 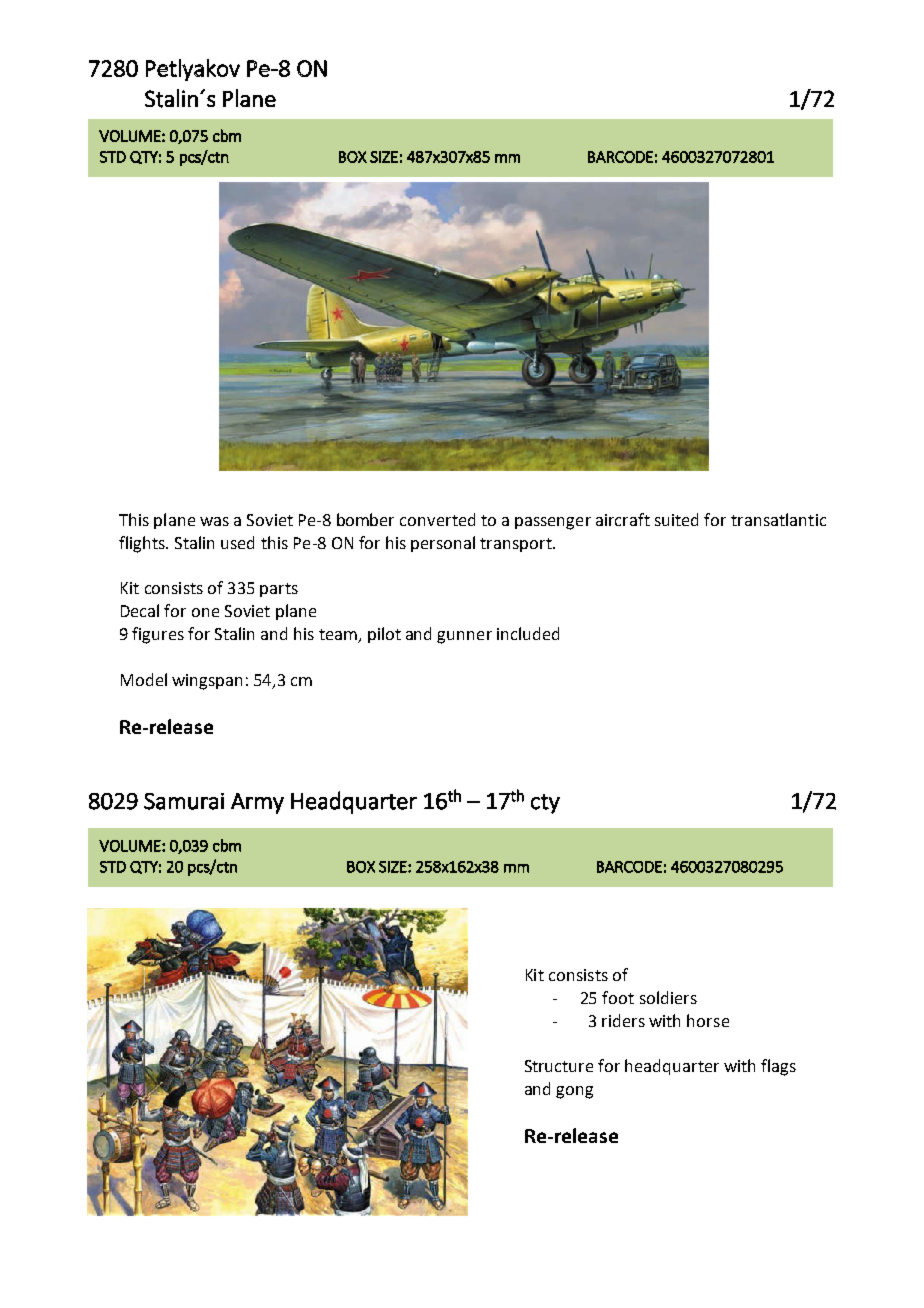 What do you see at coordinates (676, 519) in the screenshot?
I see `suited` at bounding box center [676, 519].
